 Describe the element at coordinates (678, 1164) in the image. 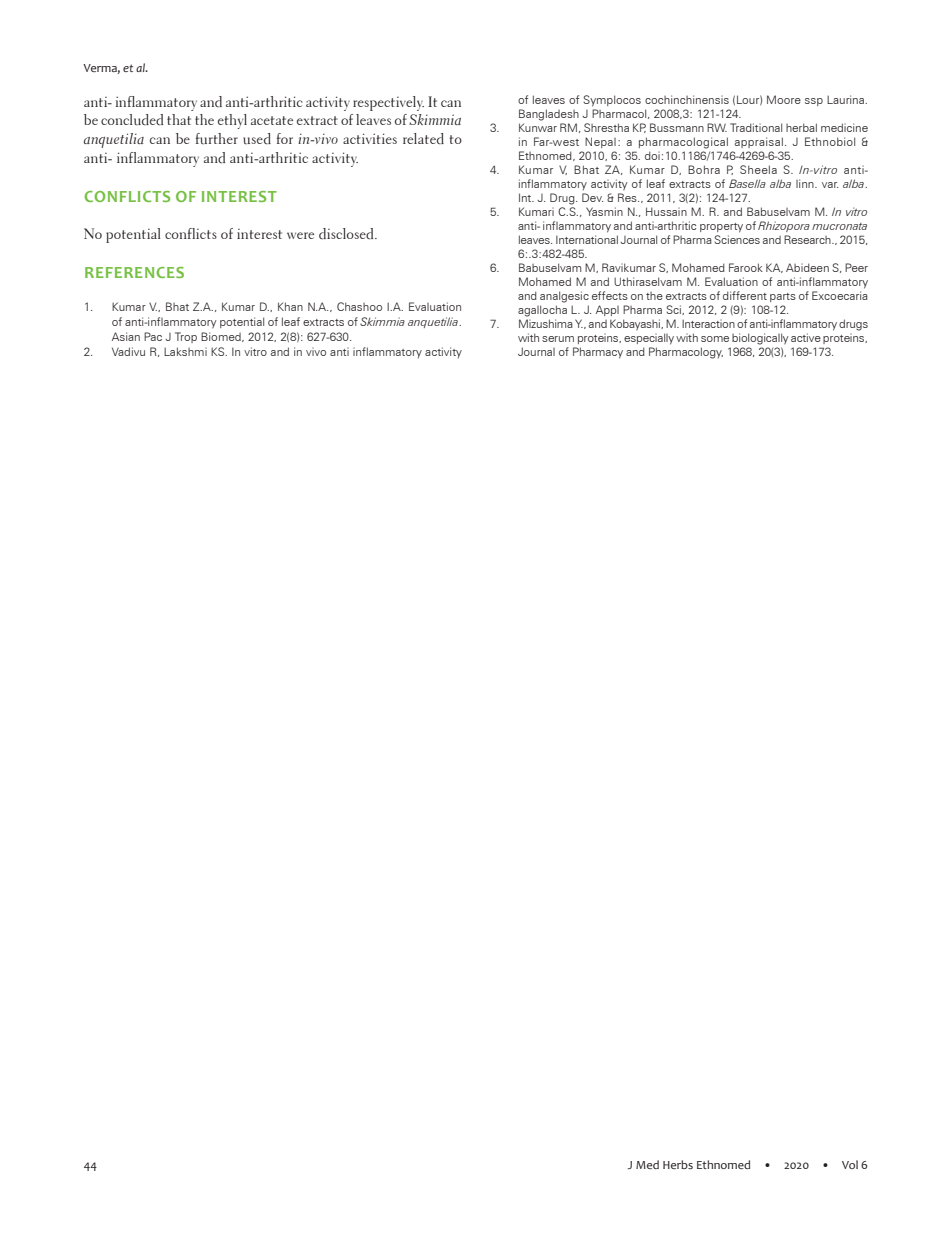

I see `Herbs` at that location.
